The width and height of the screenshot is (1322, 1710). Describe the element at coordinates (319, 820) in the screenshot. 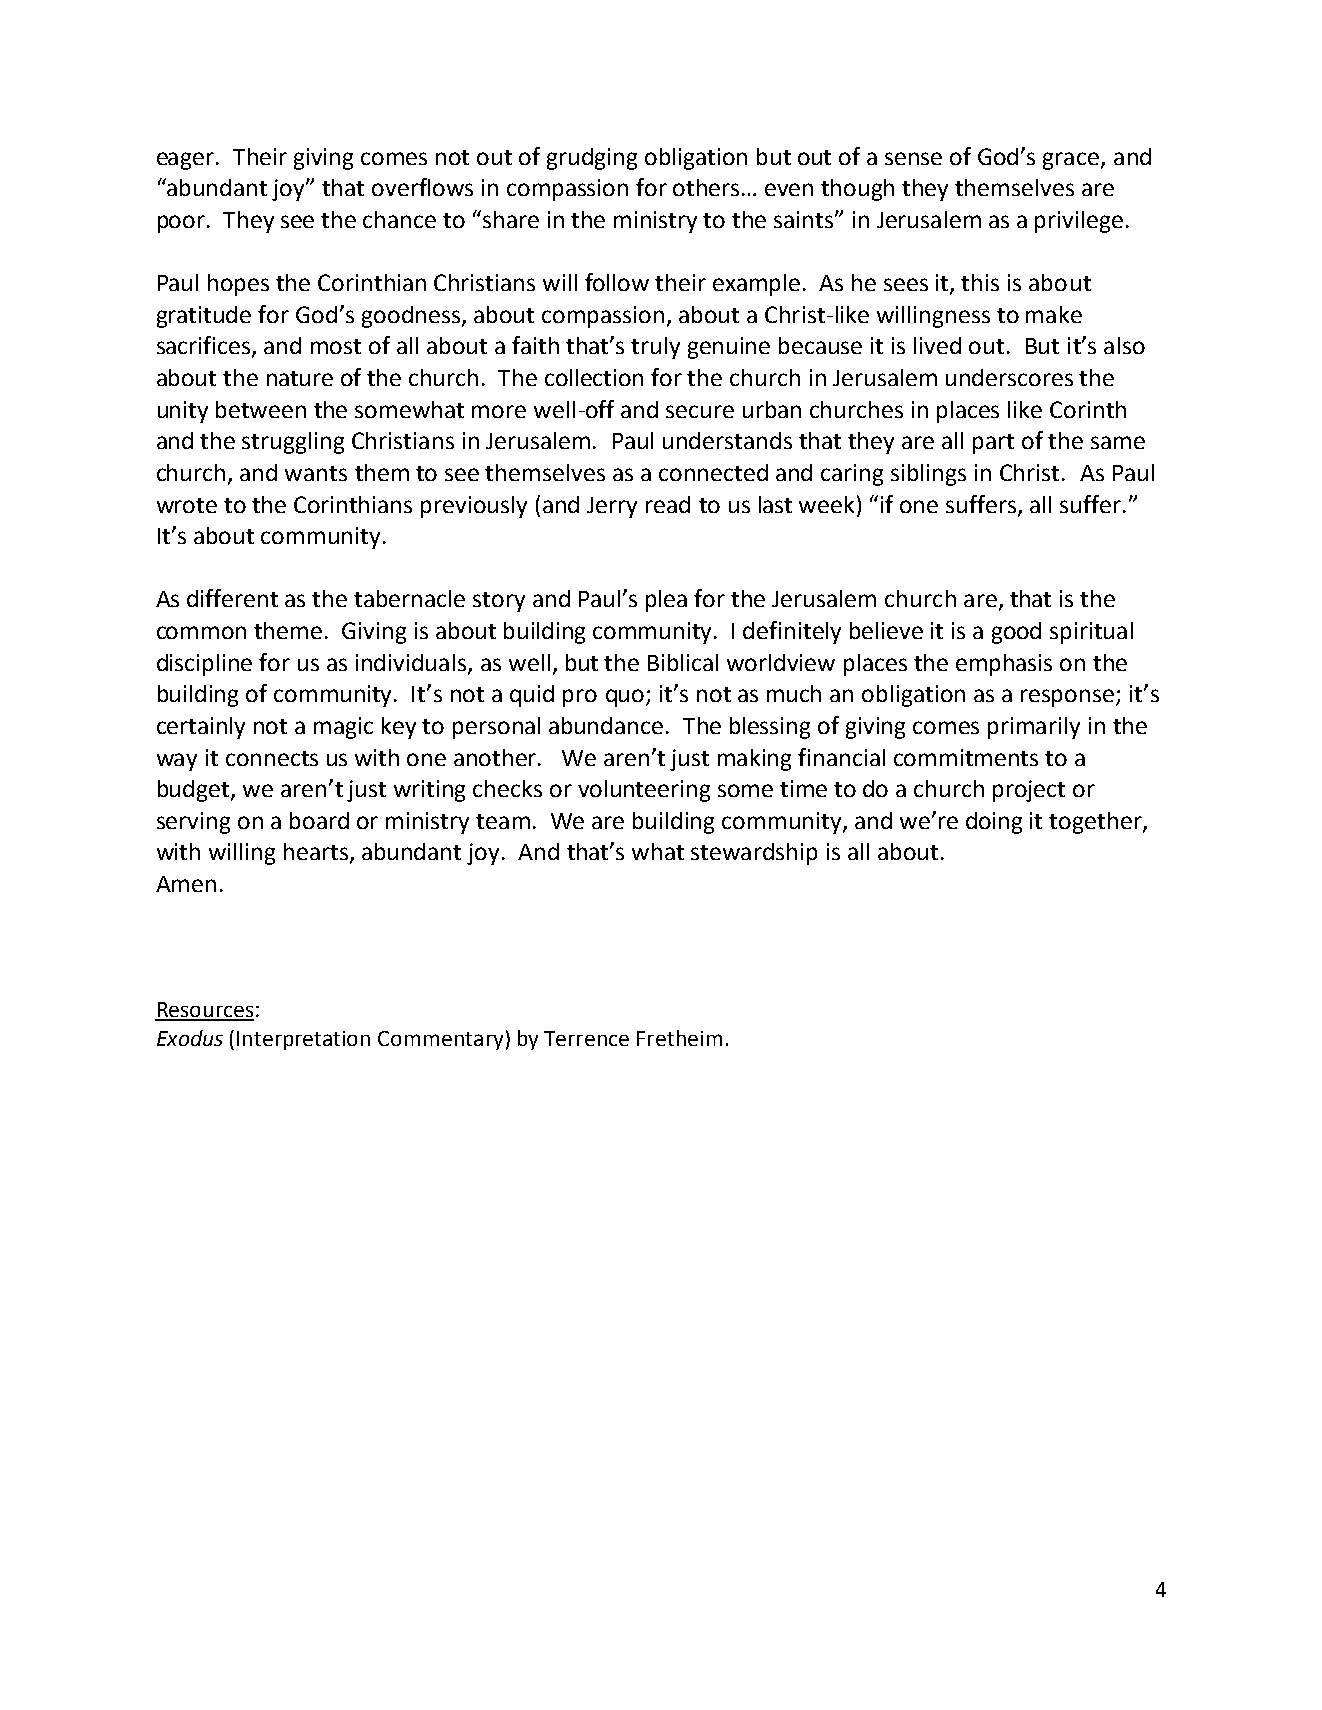

I see `board` at that location.
